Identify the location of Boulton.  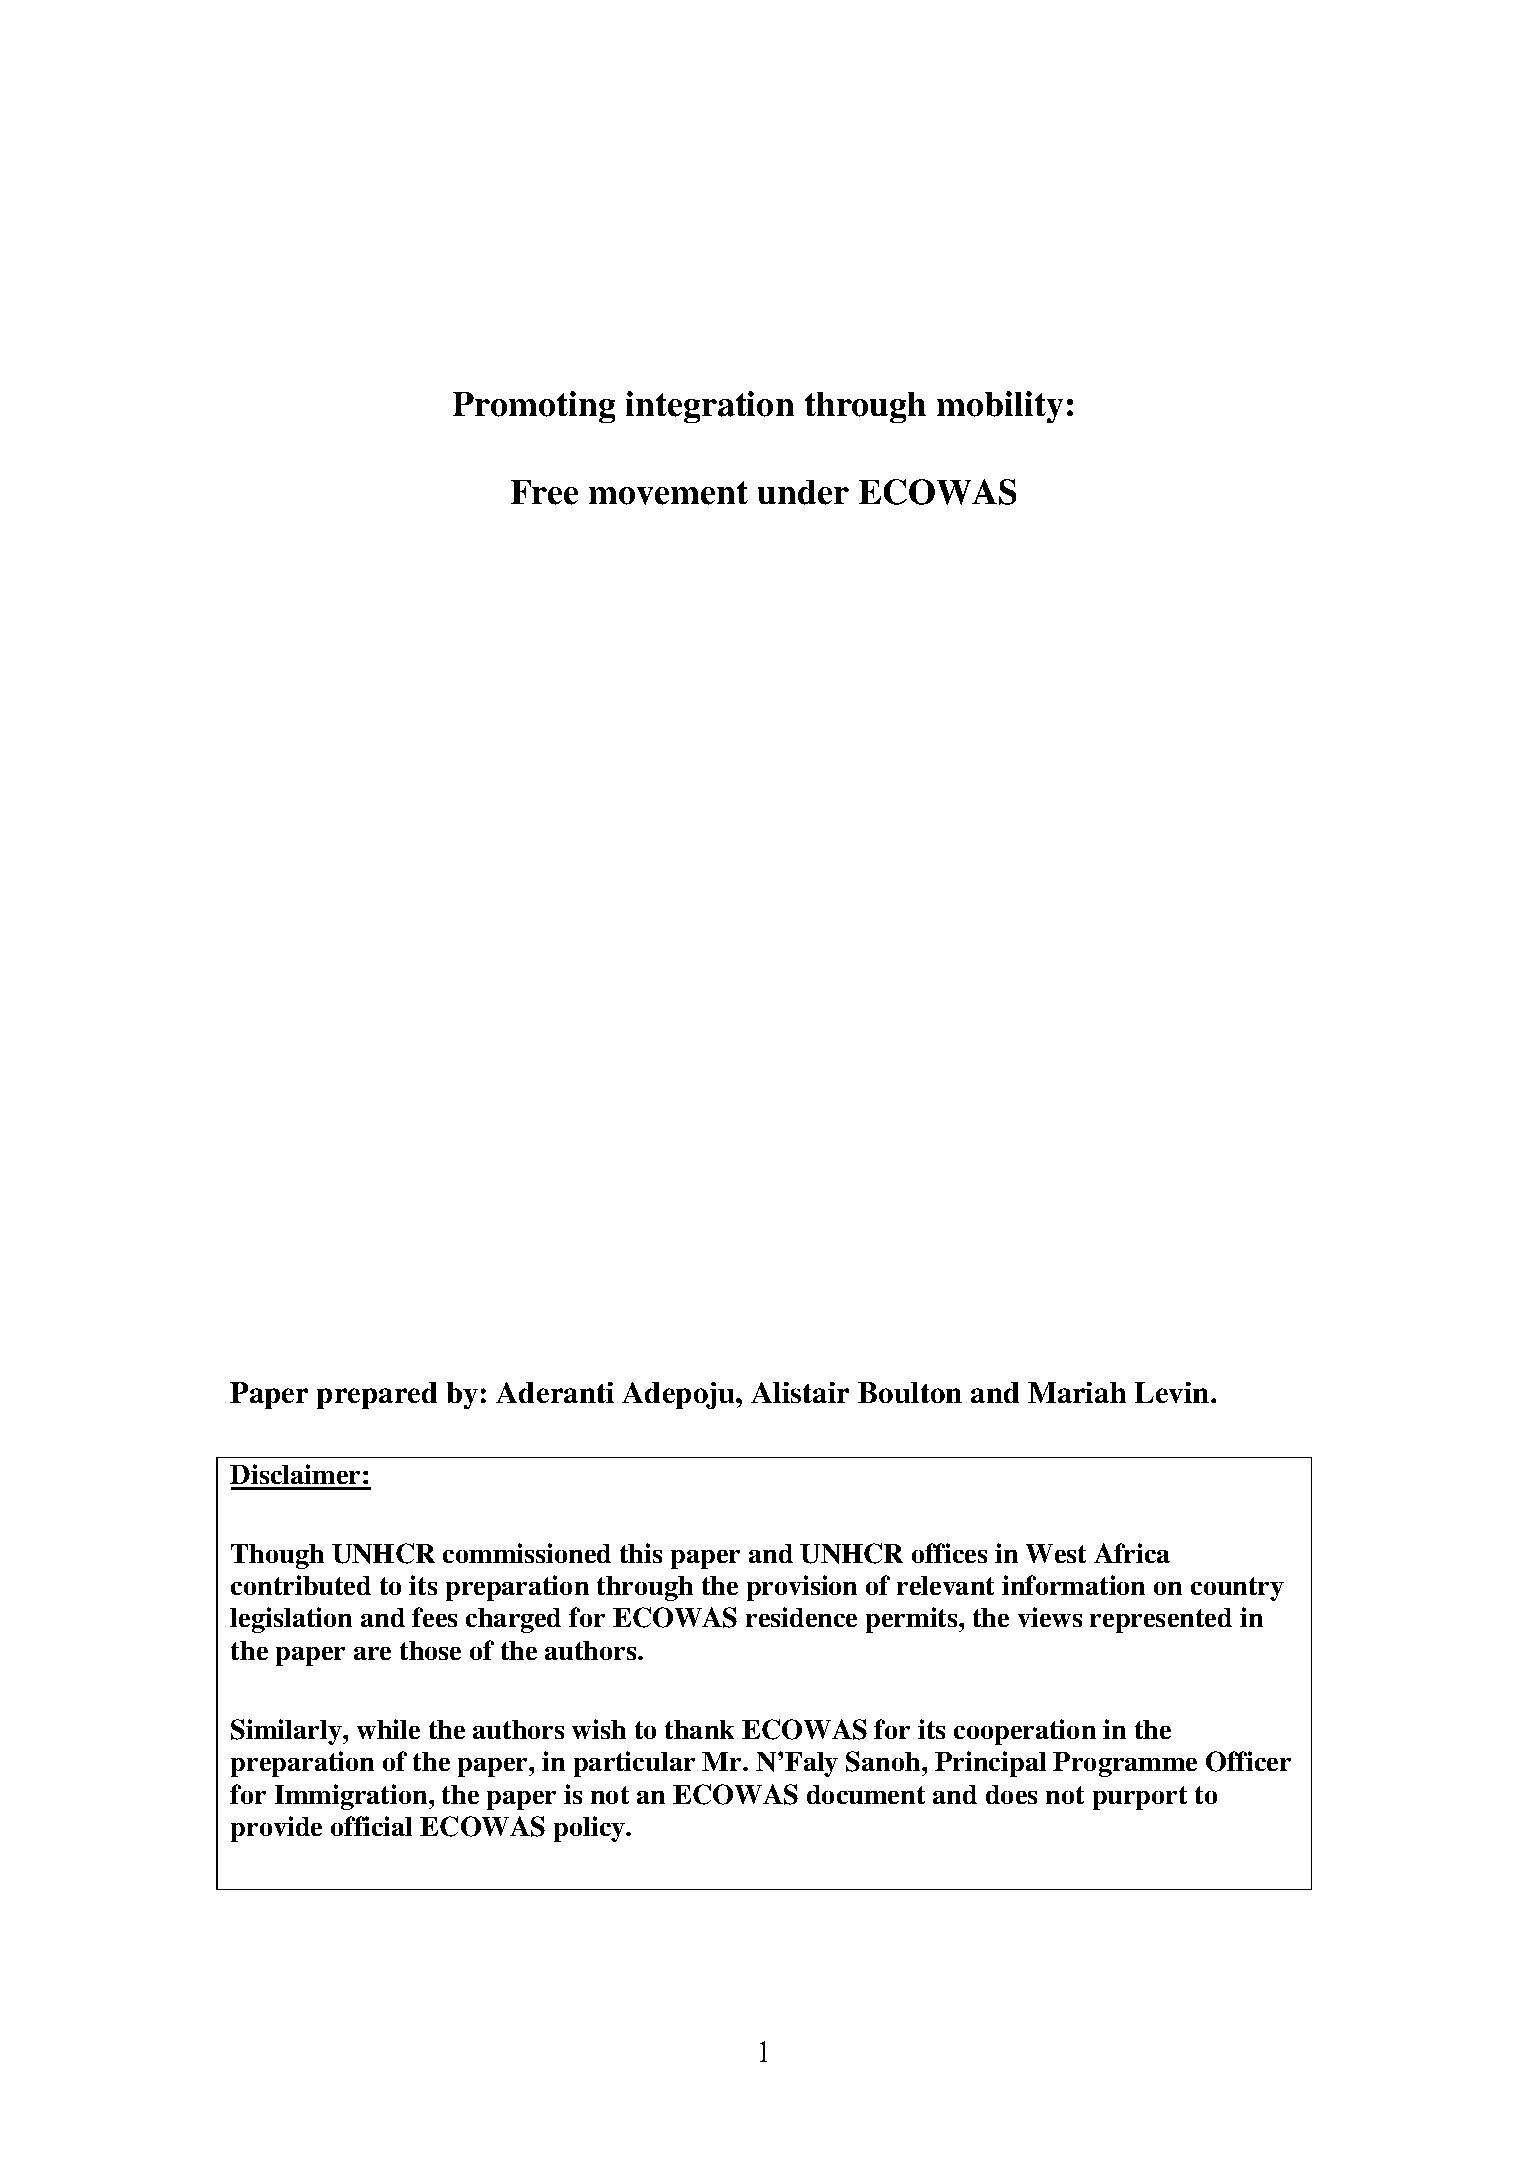
(910, 1392).
